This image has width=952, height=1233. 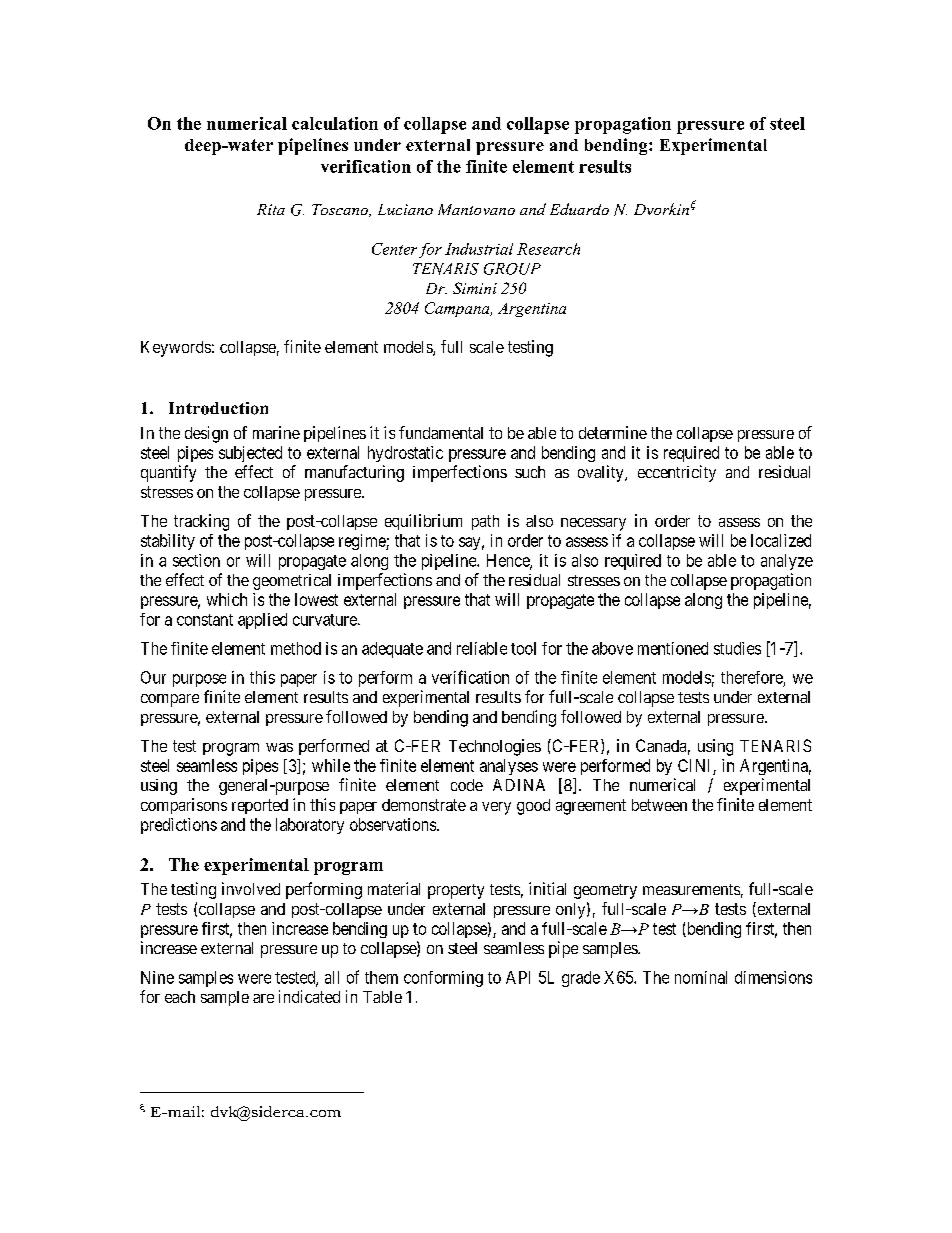 What do you see at coordinates (509, 561) in the image?
I see `Hence` at bounding box center [509, 561].
